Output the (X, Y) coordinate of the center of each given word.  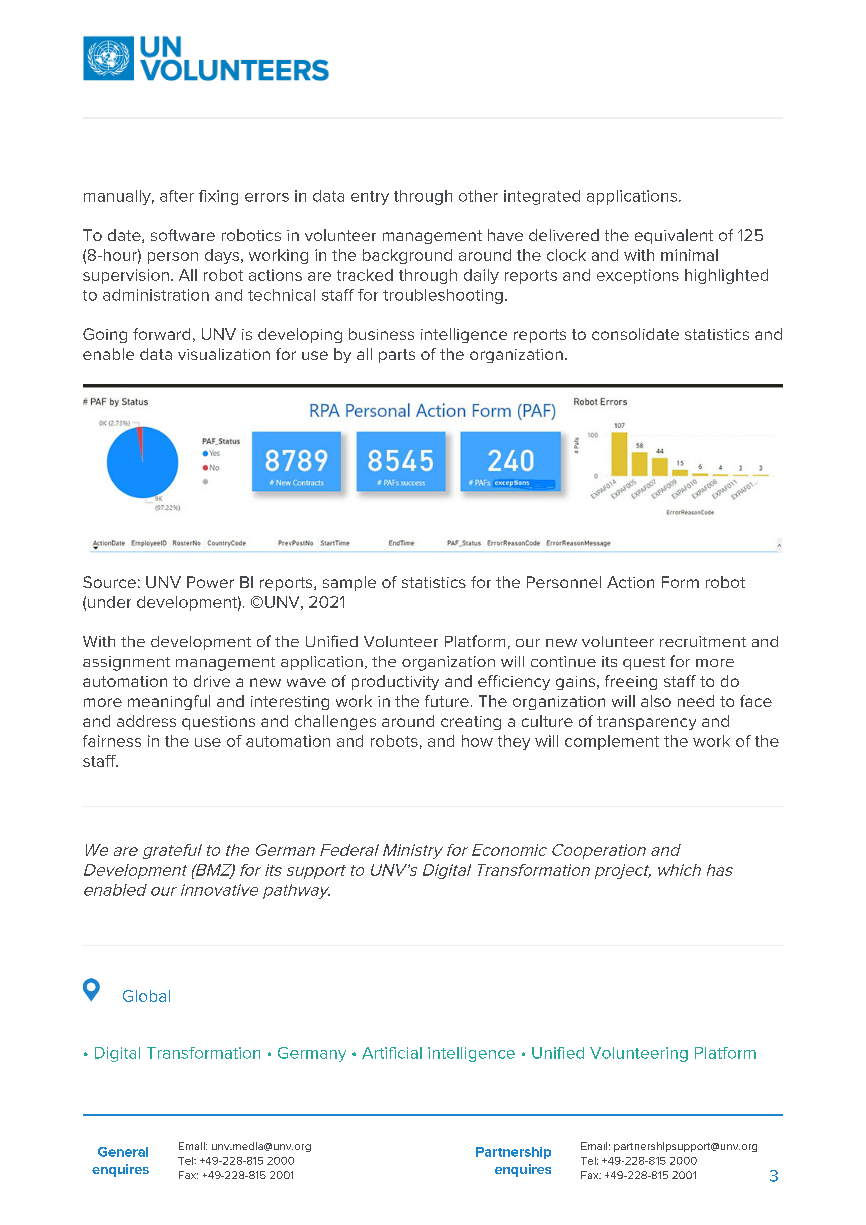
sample (349, 583)
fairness (112, 741)
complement (612, 742)
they (514, 742)
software (183, 235)
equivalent (674, 236)
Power (210, 582)
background (407, 256)
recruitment (703, 641)
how (477, 741)
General (123, 1152)
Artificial (392, 1053)
